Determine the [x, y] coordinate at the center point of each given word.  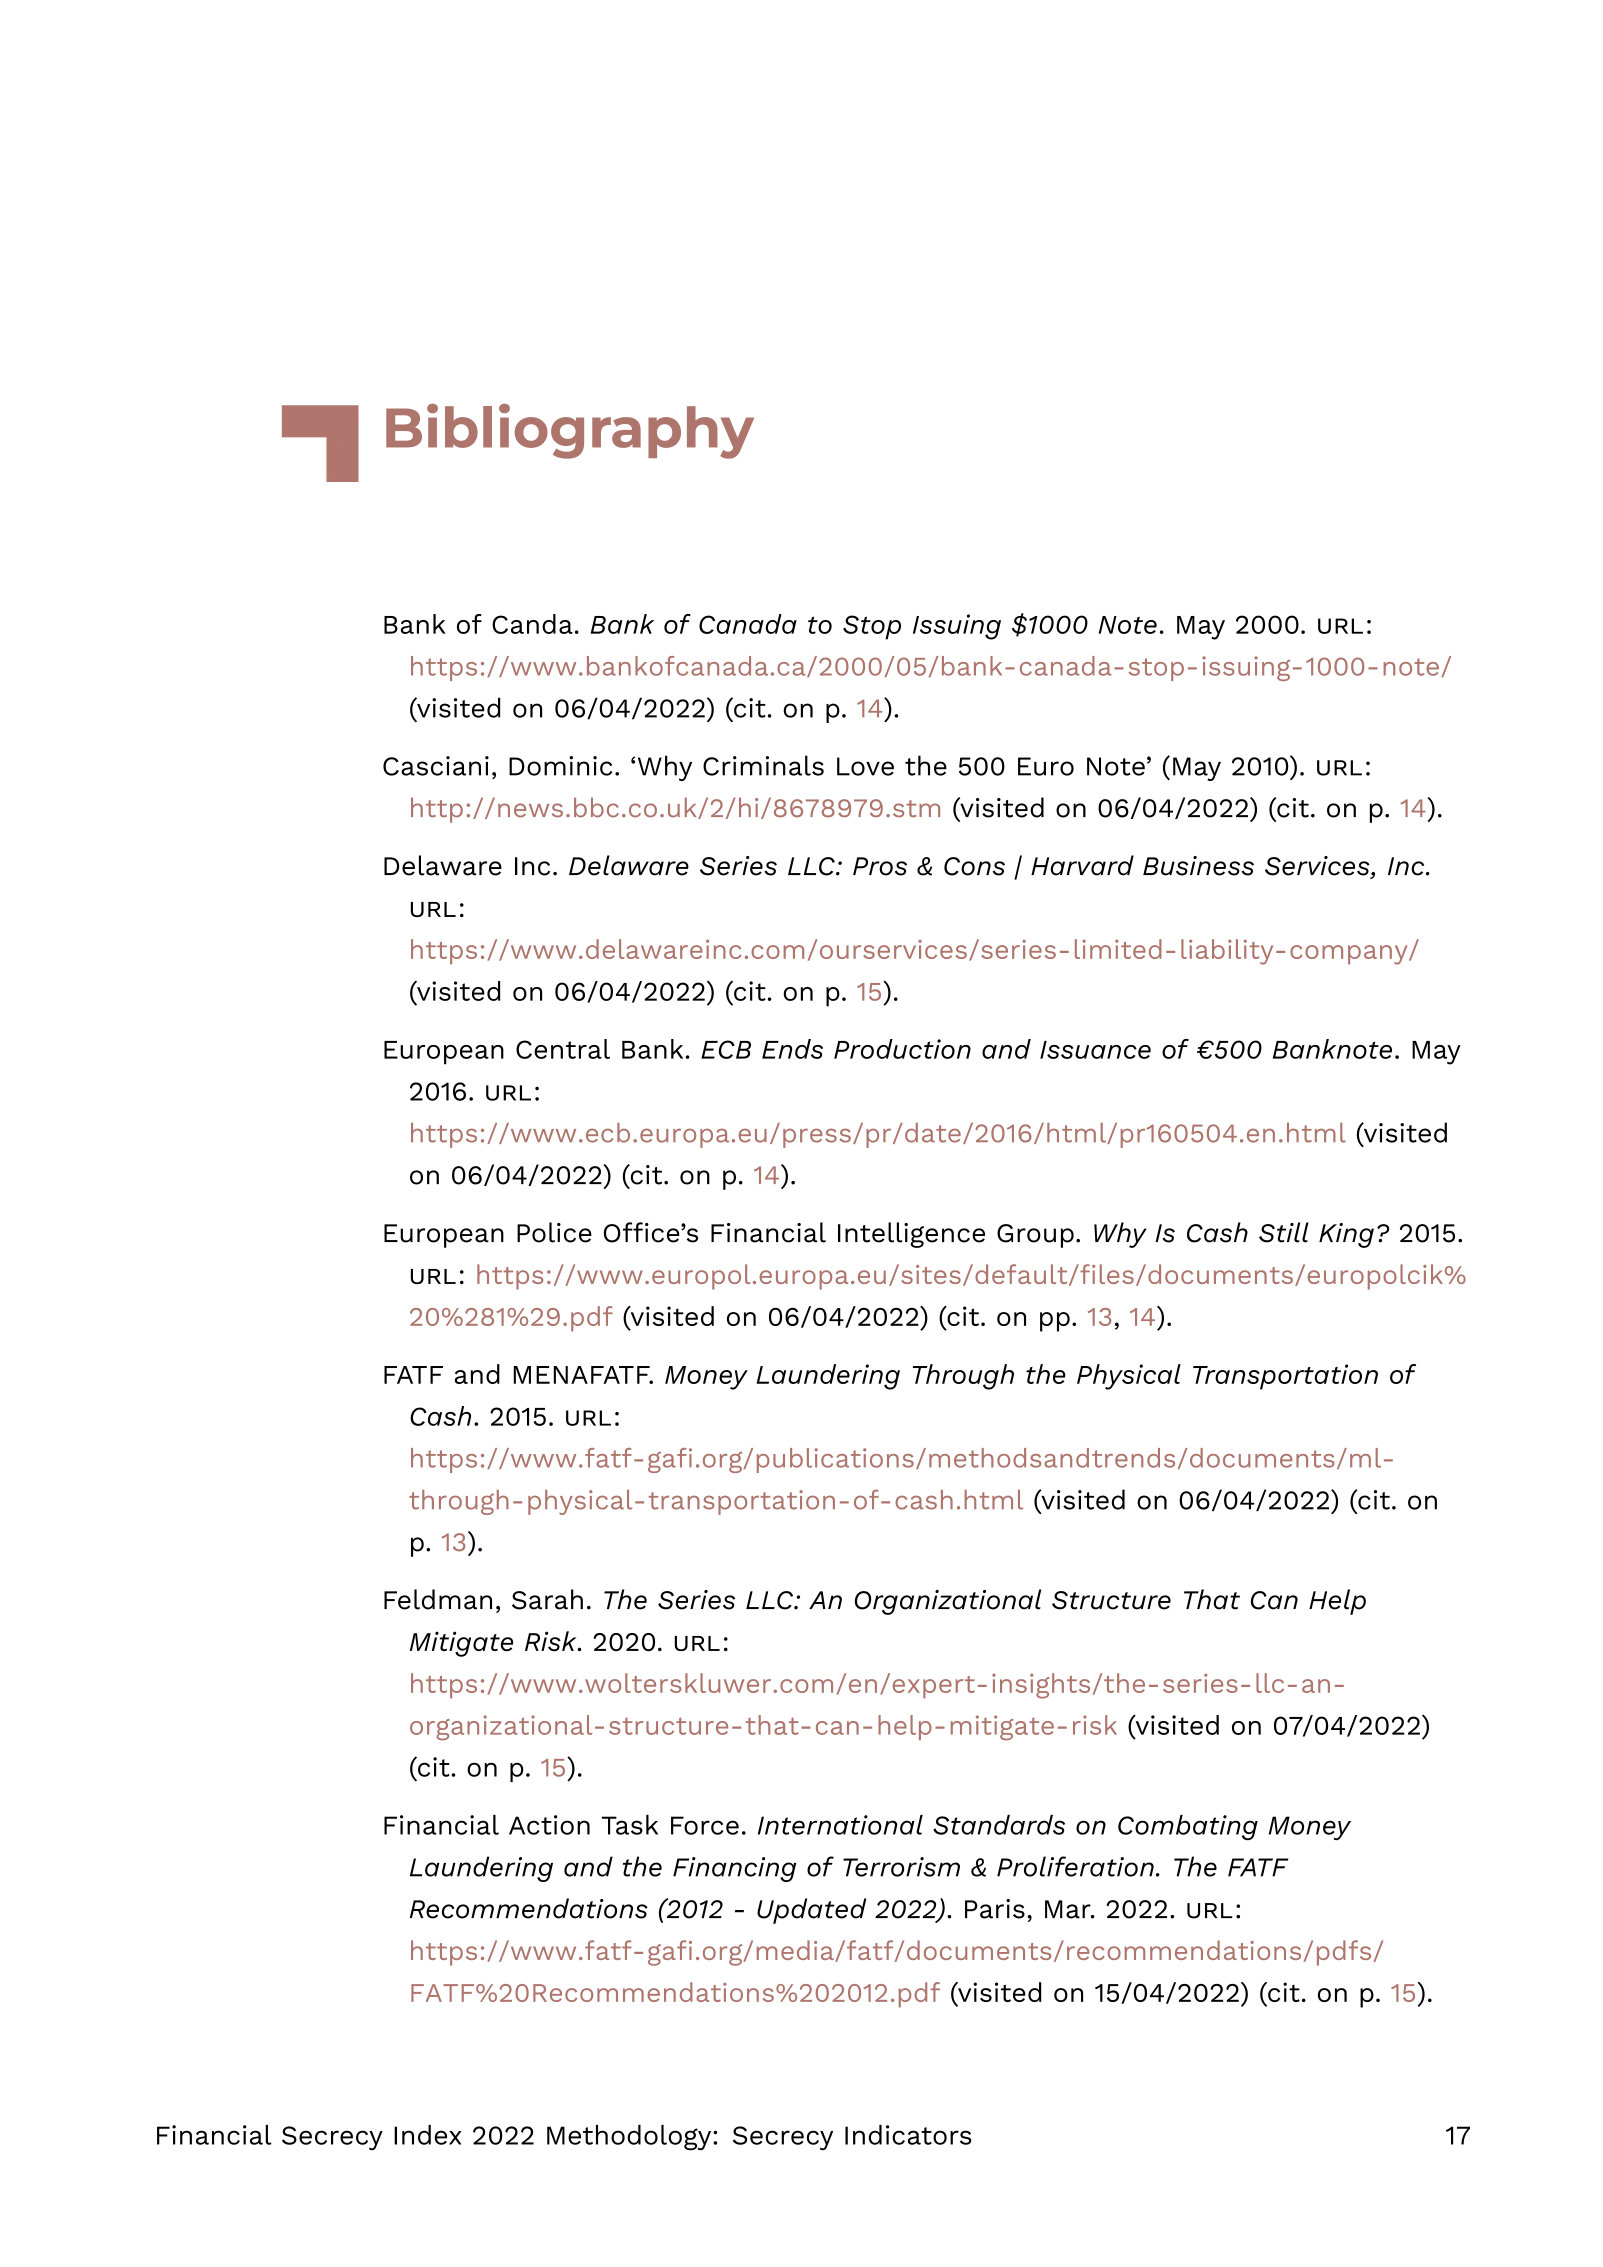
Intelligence [911, 1235]
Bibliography [570, 431]
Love [865, 766]
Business [1198, 866]
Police [554, 1232]
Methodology [630, 2138]
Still [1284, 1232]
